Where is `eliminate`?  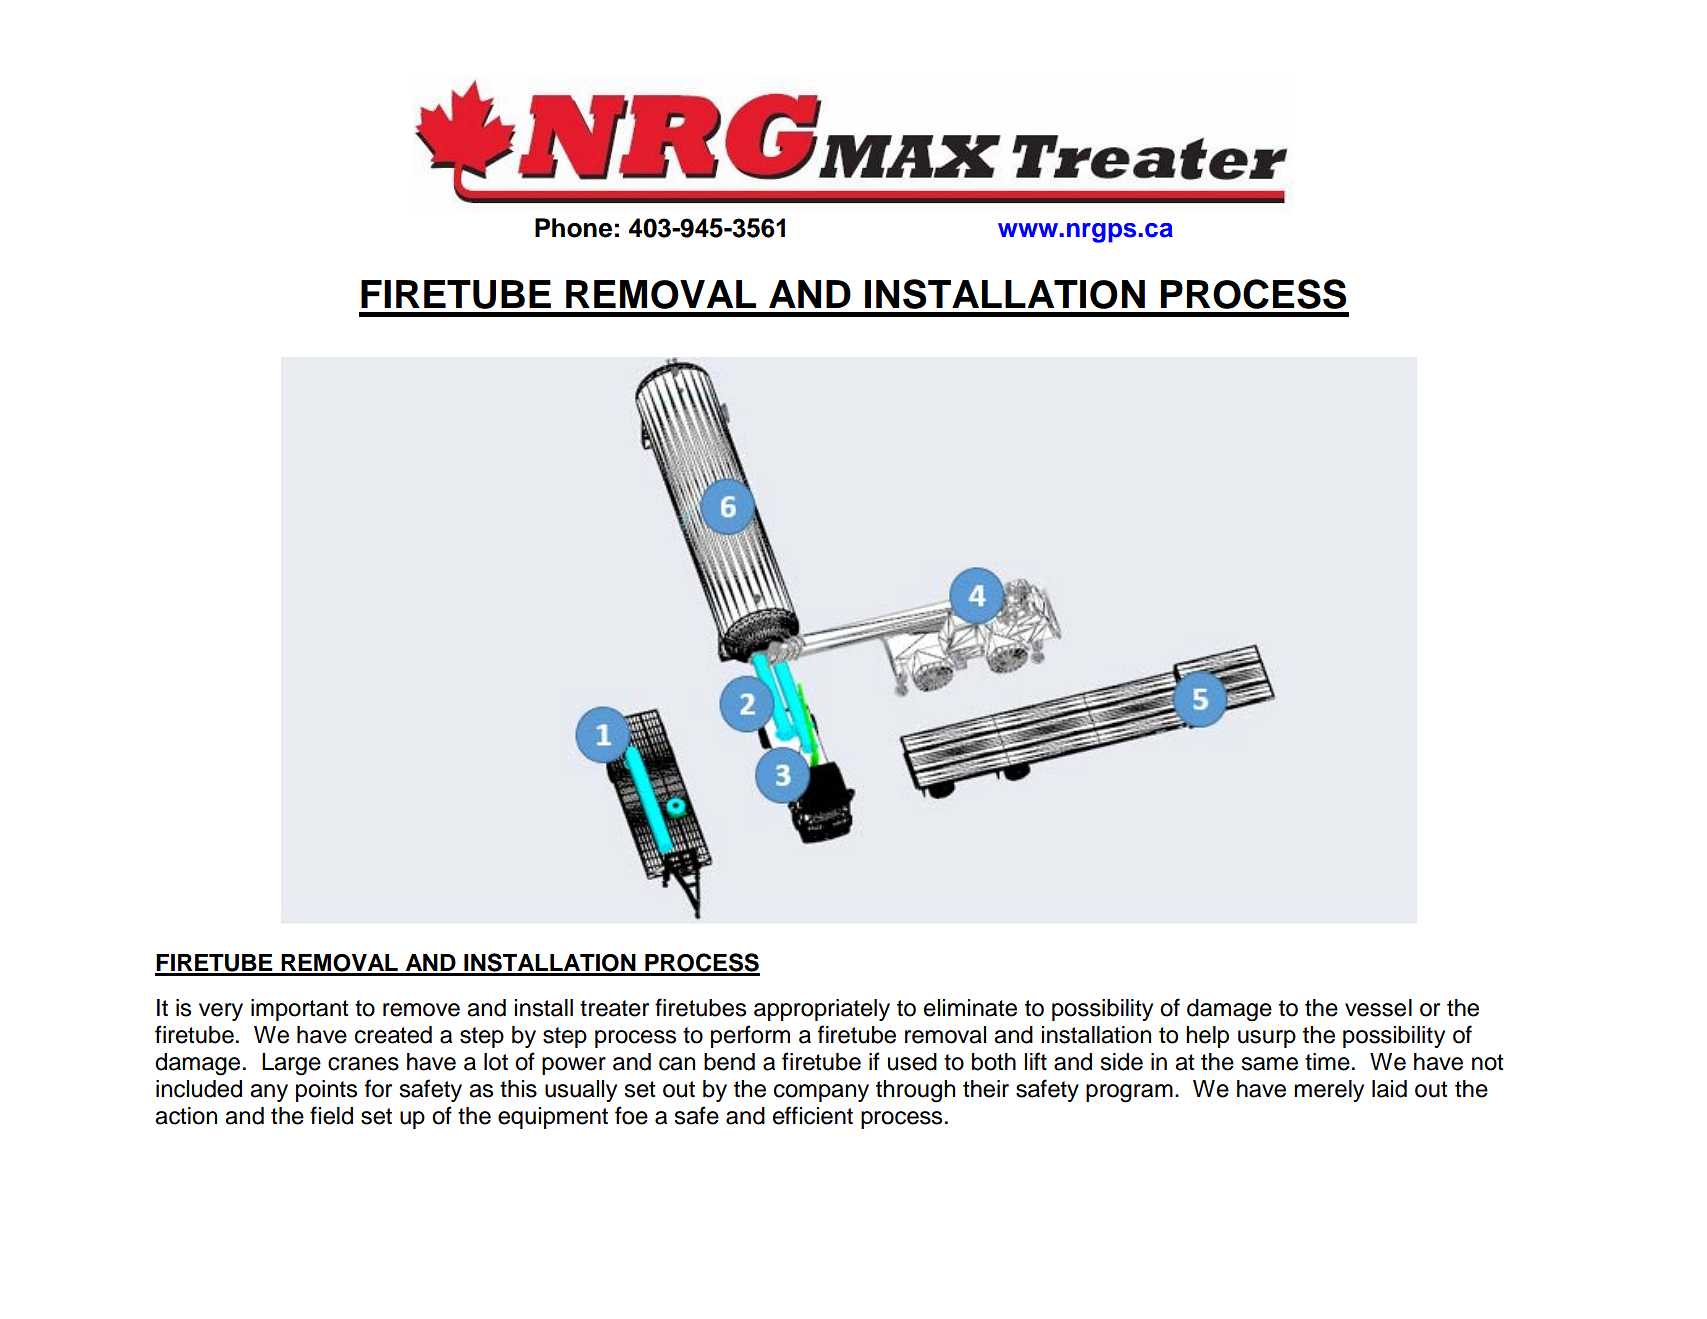 eliminate is located at coordinates (970, 1008).
